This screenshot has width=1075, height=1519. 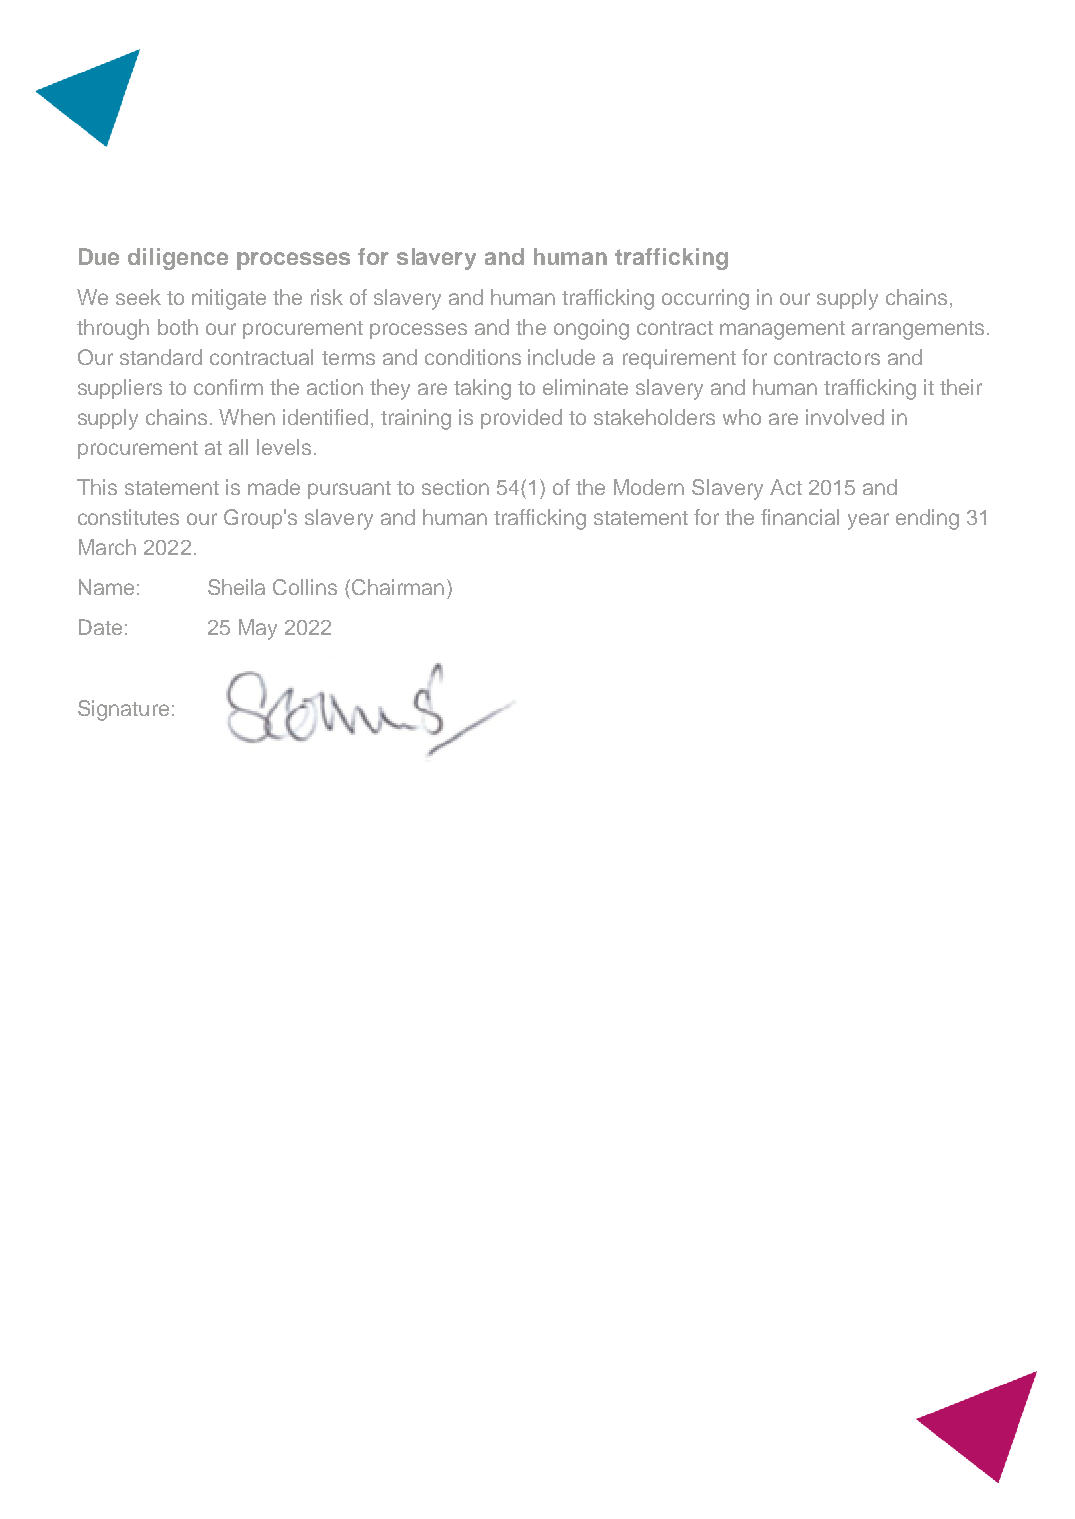 I want to click on occurring, so click(x=705, y=299).
